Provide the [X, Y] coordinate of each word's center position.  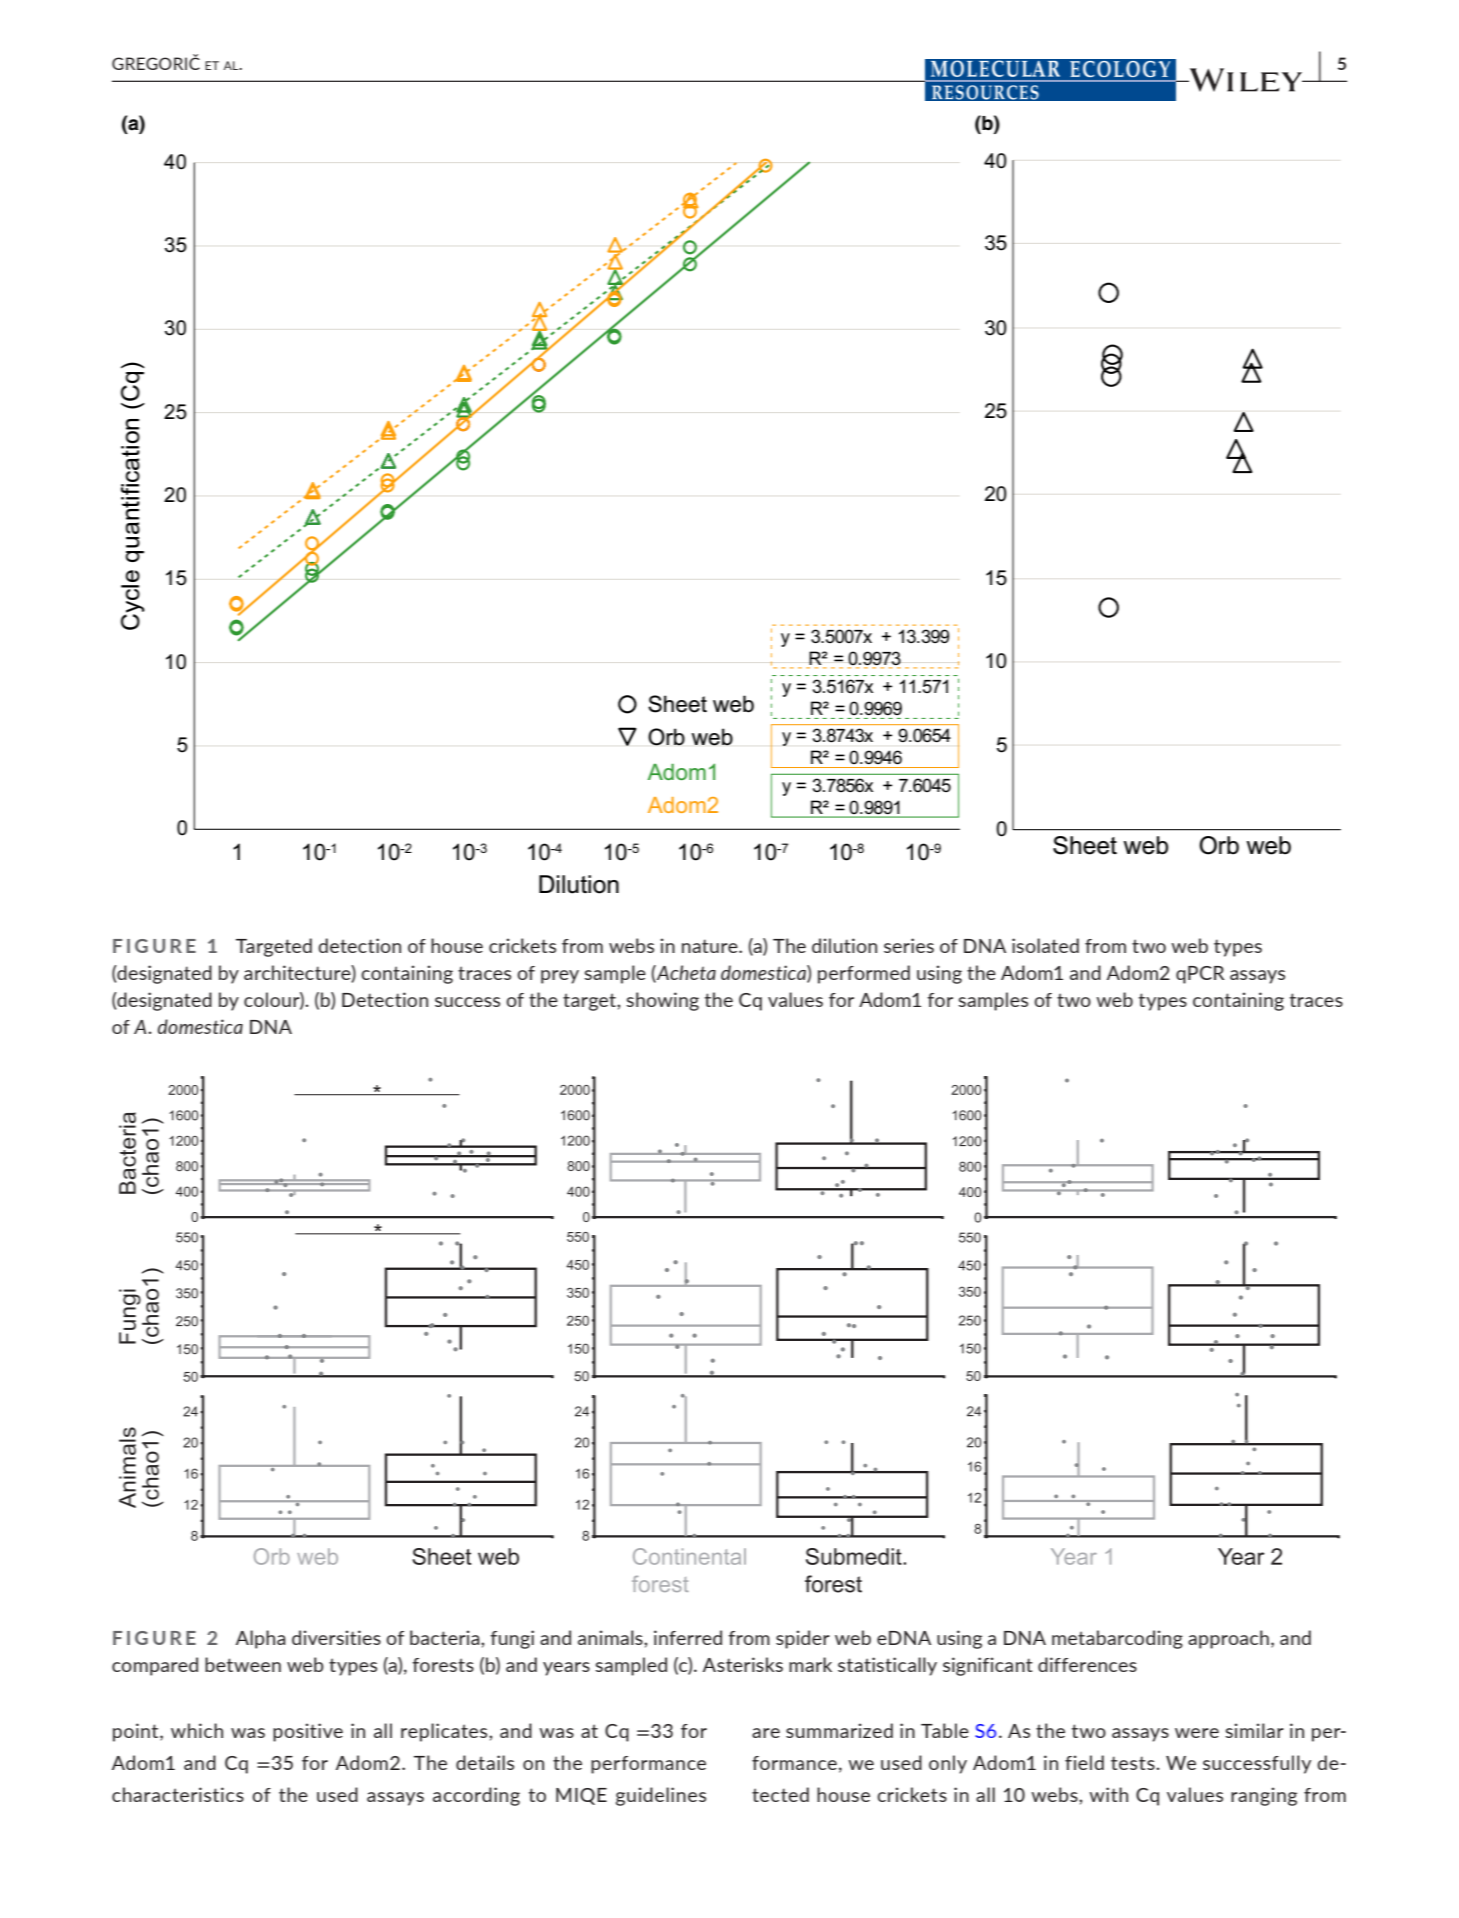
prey [560, 977]
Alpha [261, 1639]
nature [711, 946]
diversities [336, 1637]
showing [662, 1001]
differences [1087, 1664]
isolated [1045, 945]
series [909, 945]
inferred [688, 1637]
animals [611, 1637]
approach [1228, 1639]
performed [864, 974]
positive [308, 1732]
